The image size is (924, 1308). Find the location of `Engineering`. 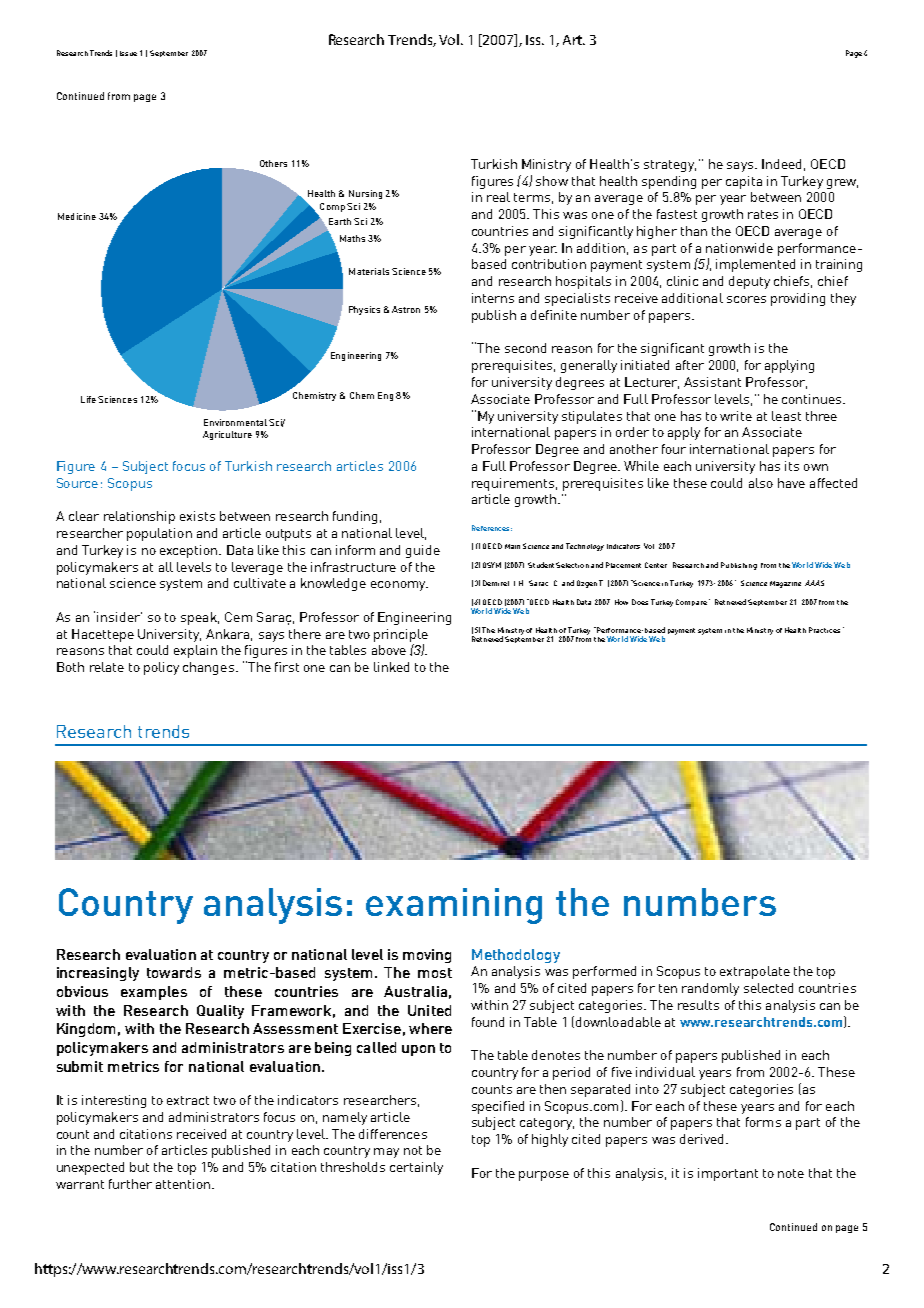

Engineering is located at coordinates (414, 618).
